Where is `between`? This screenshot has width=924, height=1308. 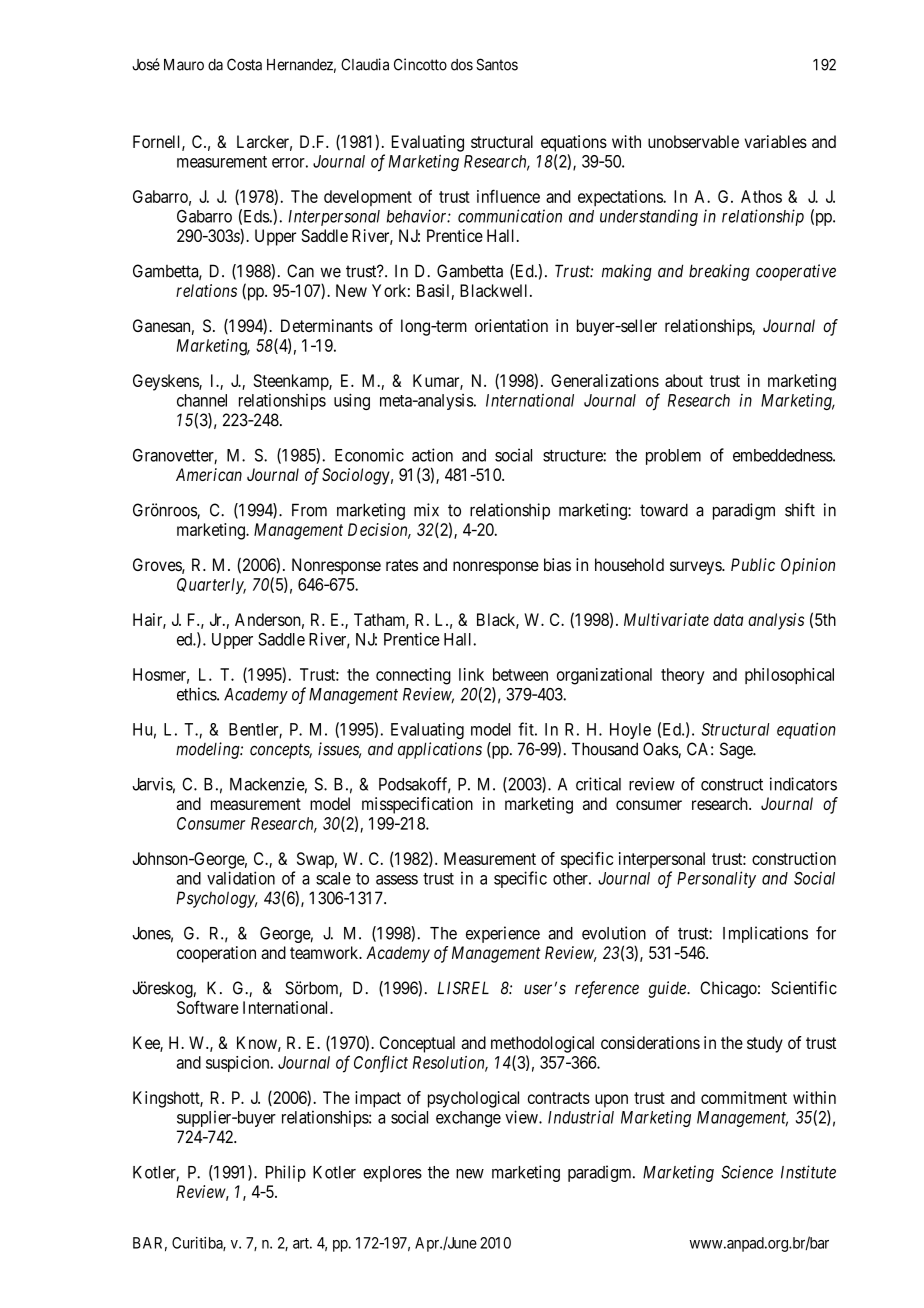 between is located at coordinates (520, 674).
